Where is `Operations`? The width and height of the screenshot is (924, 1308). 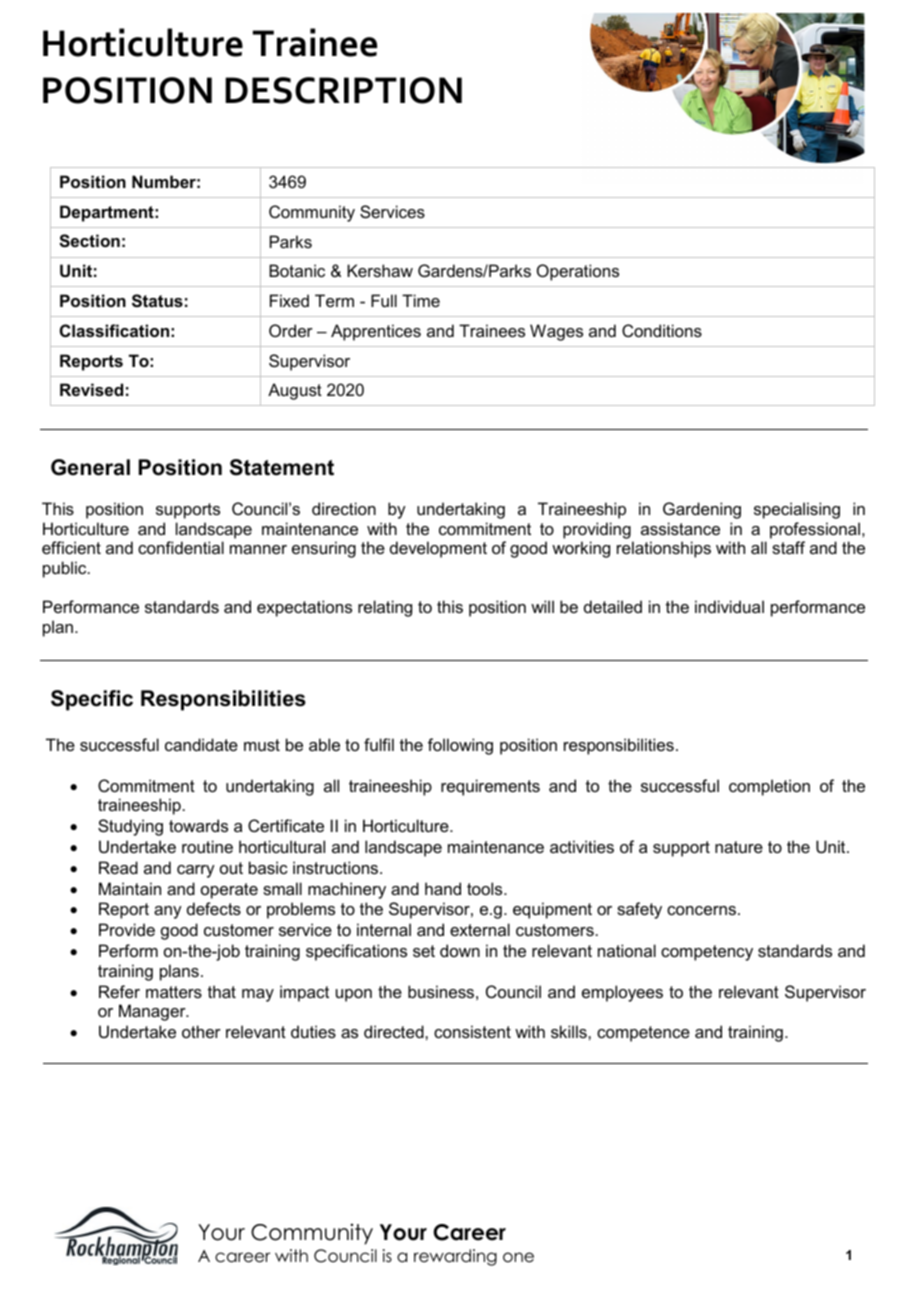
Operations is located at coordinates (578, 272).
